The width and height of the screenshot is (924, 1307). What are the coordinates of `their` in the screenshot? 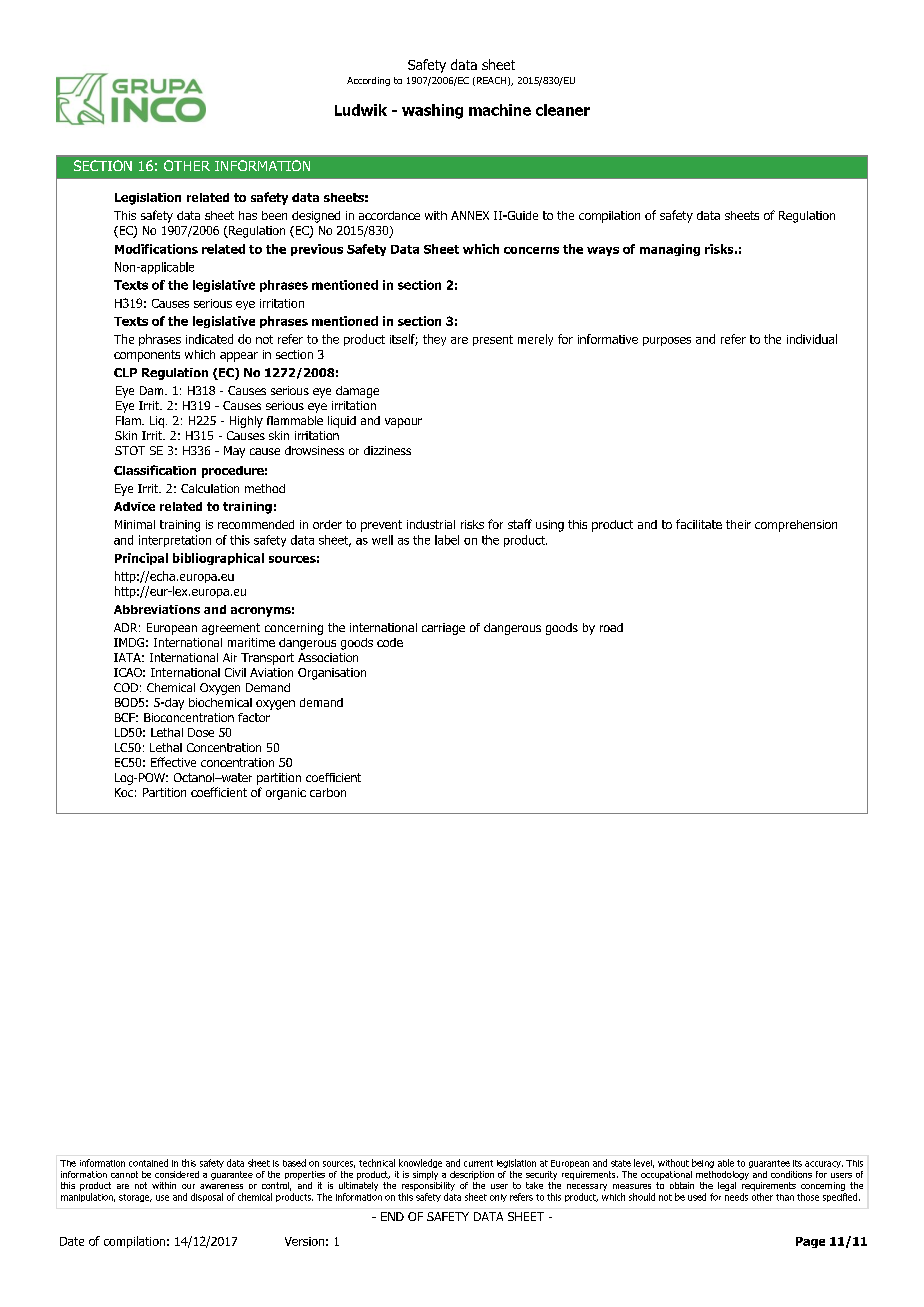 It's located at (738, 524).
